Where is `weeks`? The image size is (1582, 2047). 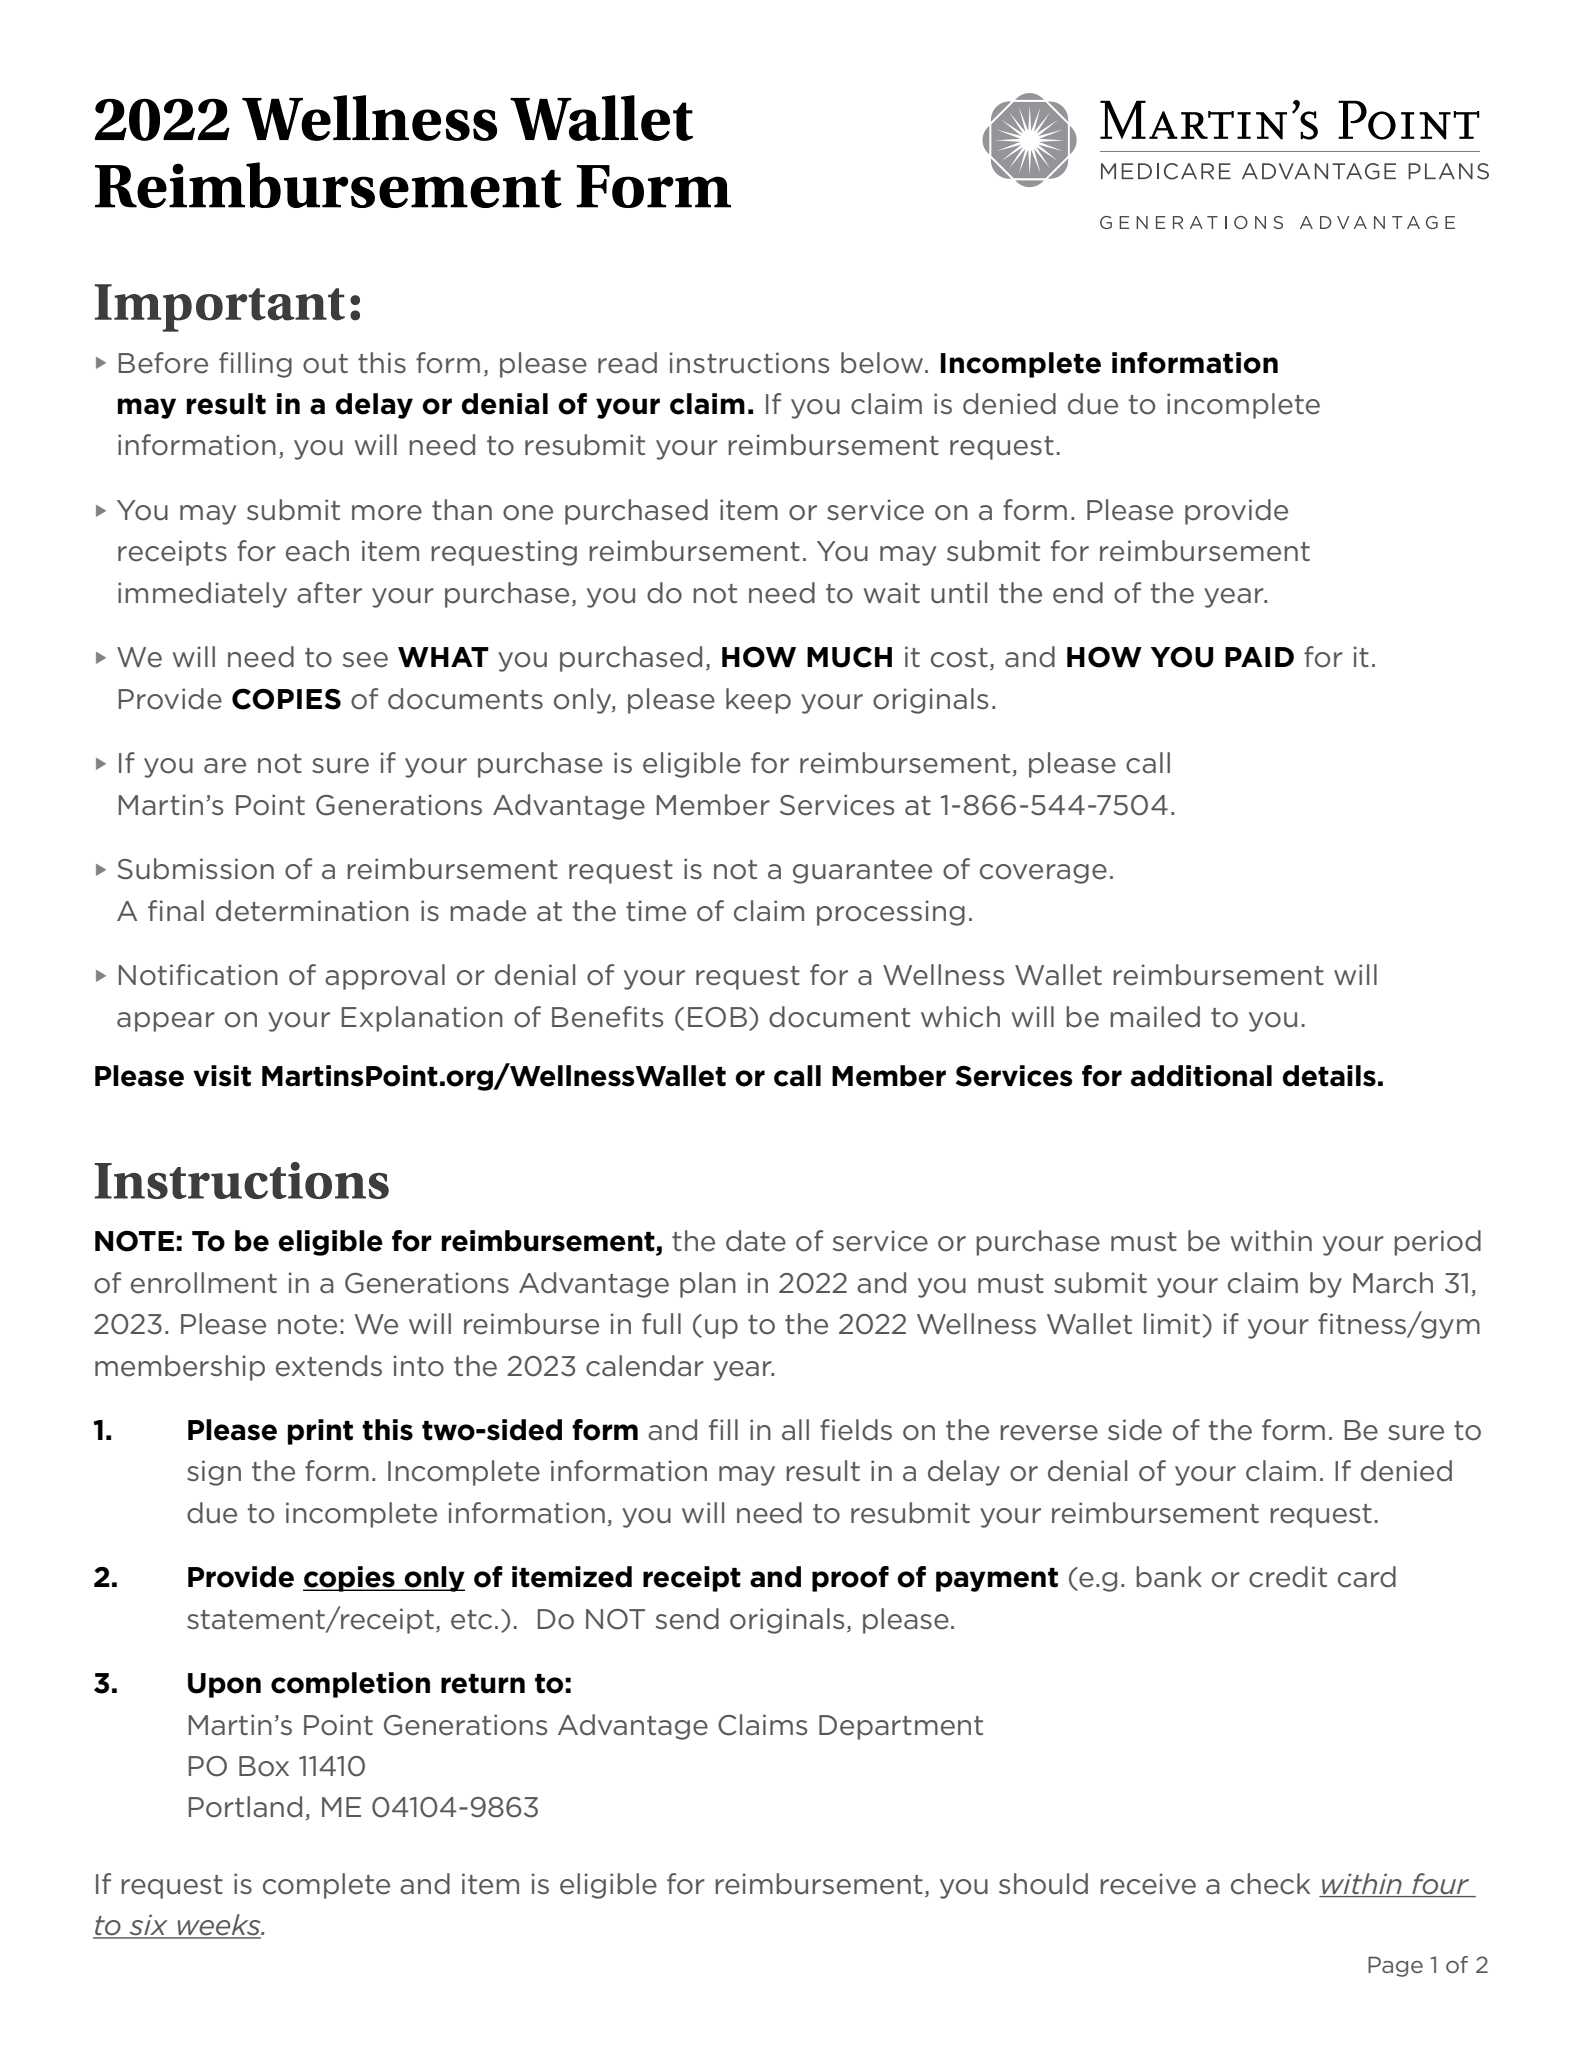
weeks is located at coordinates (219, 1926).
